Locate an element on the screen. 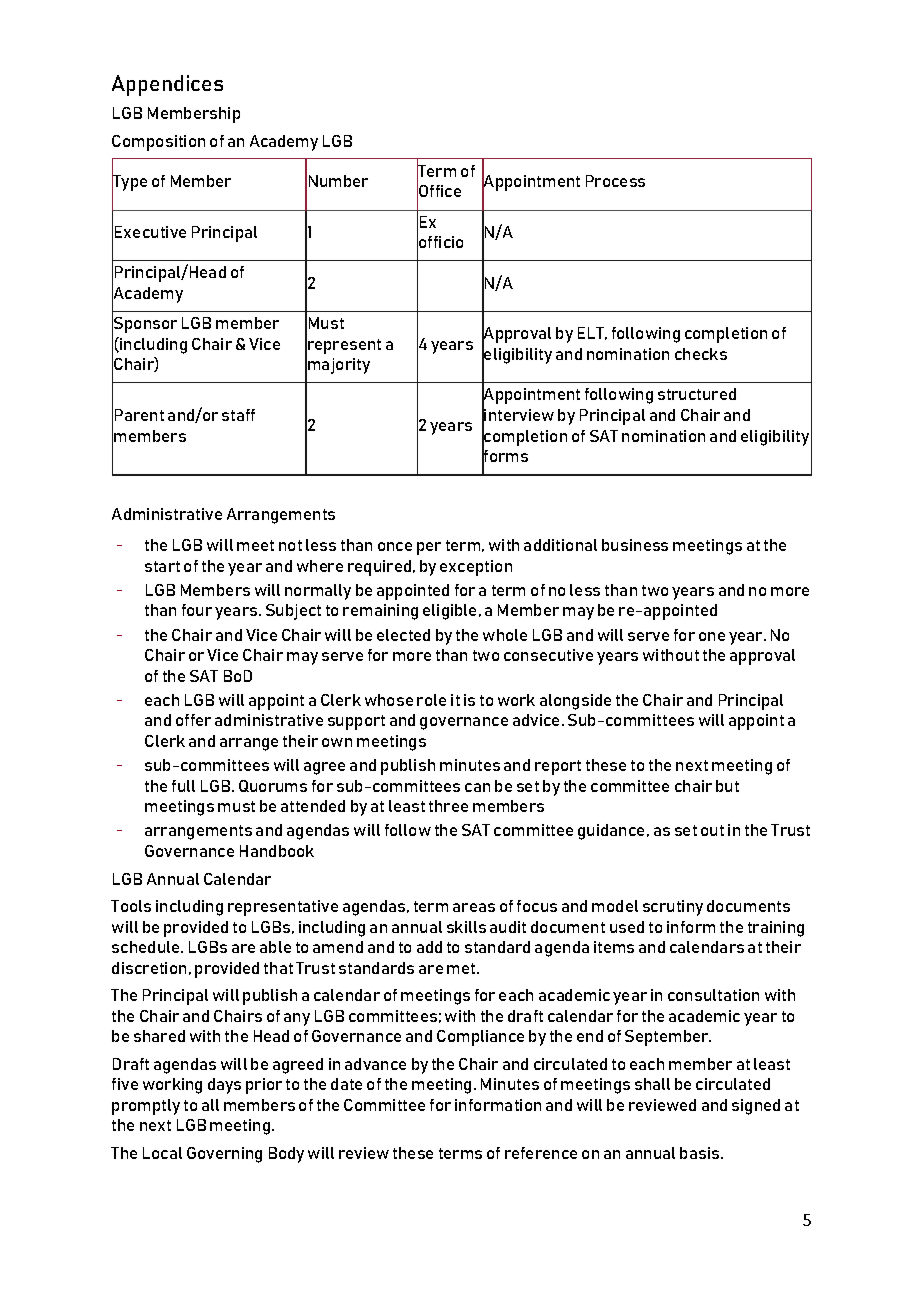 The height and width of the screenshot is (1309, 924). reference is located at coordinates (541, 1153).
